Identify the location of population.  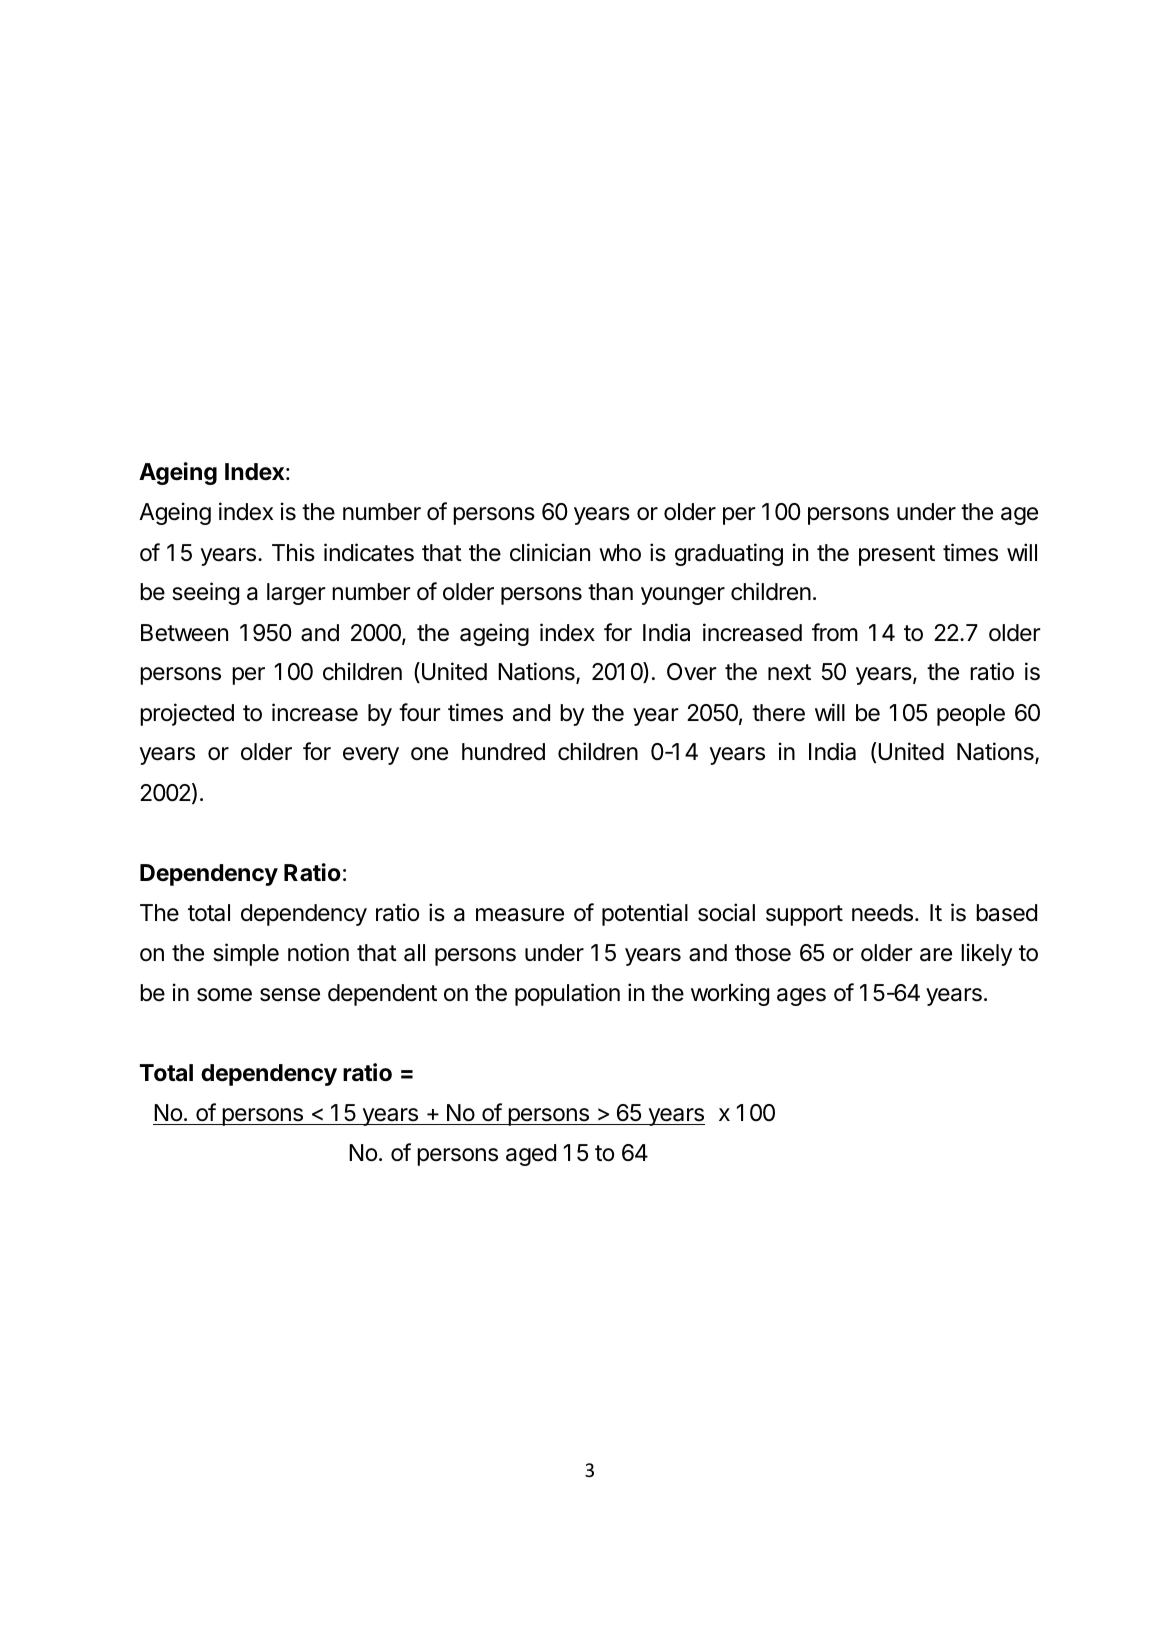
(567, 994).
